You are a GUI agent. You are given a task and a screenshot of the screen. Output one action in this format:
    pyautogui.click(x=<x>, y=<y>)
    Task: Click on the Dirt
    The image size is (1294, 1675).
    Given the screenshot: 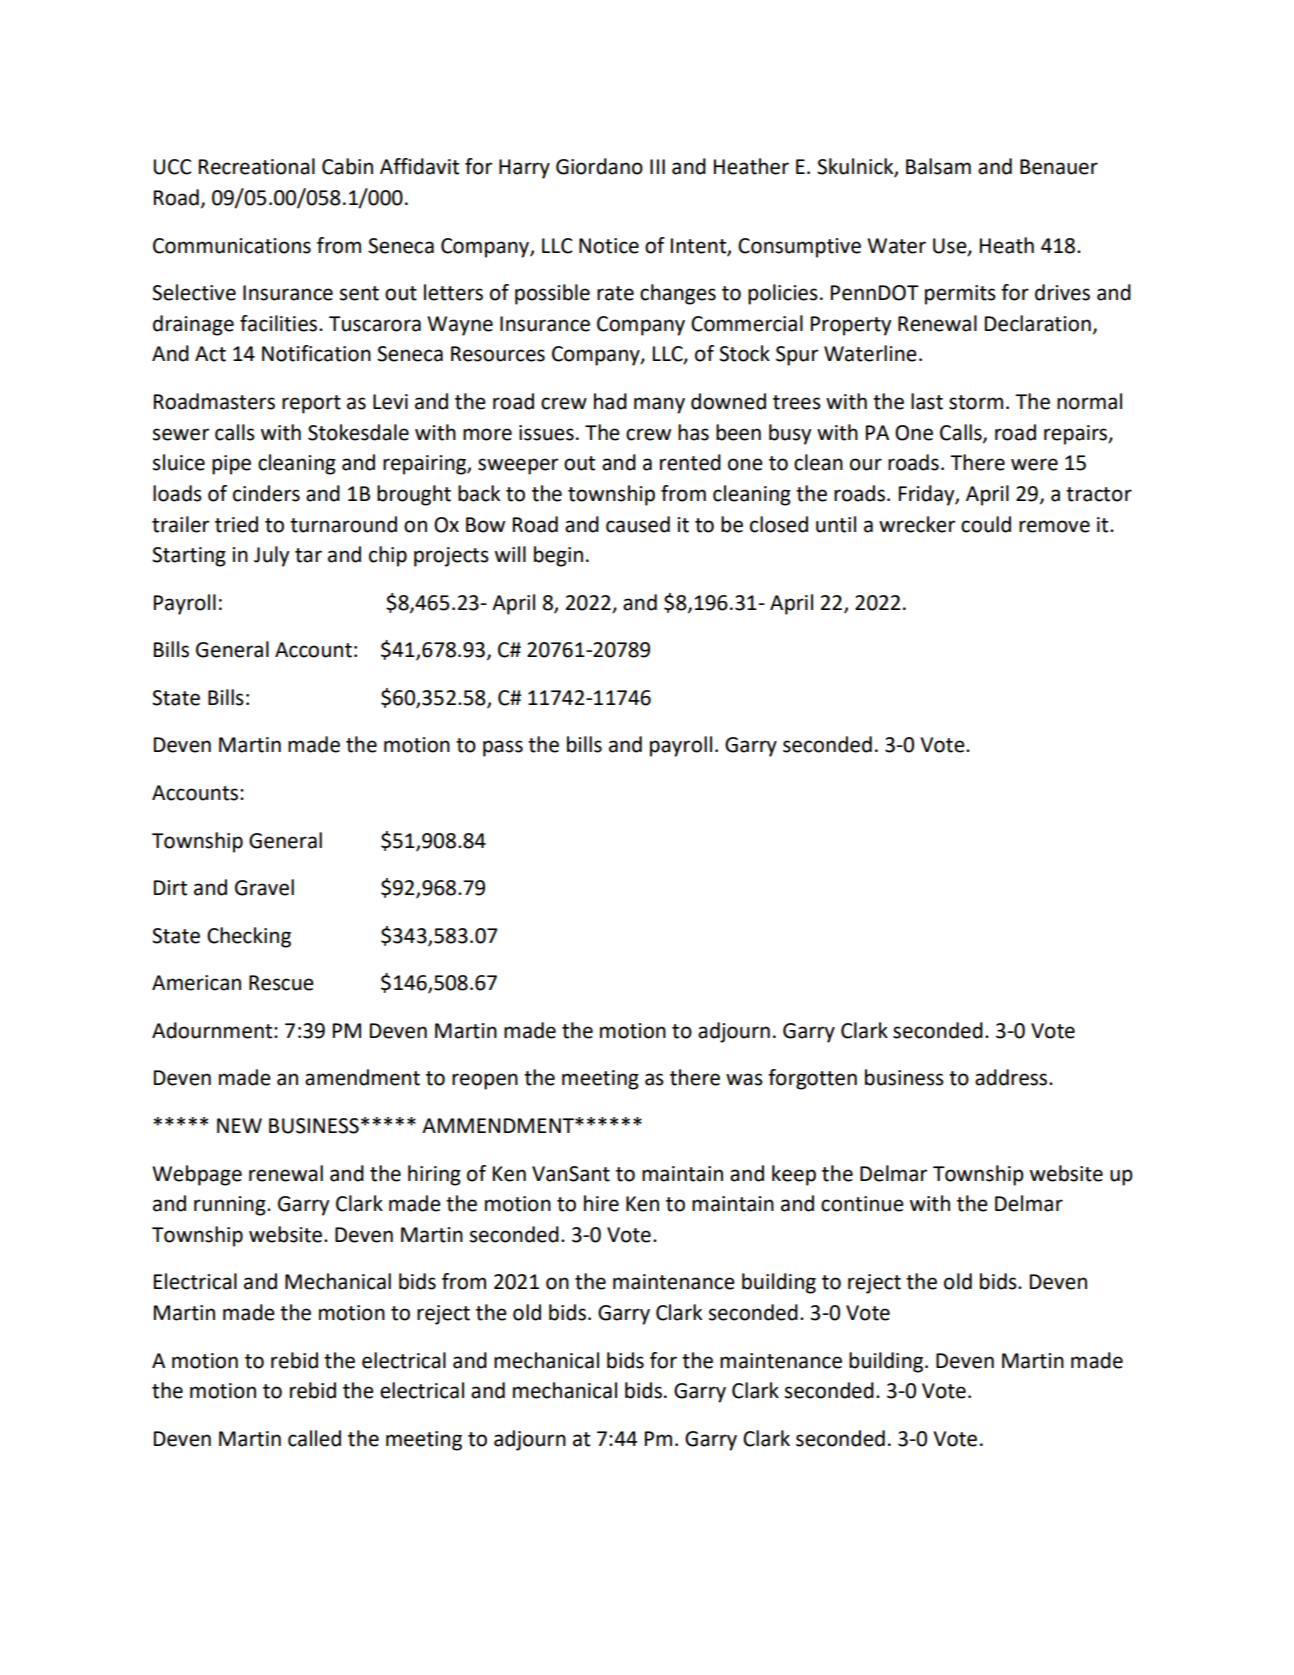 What is the action you would take?
    pyautogui.click(x=170, y=888)
